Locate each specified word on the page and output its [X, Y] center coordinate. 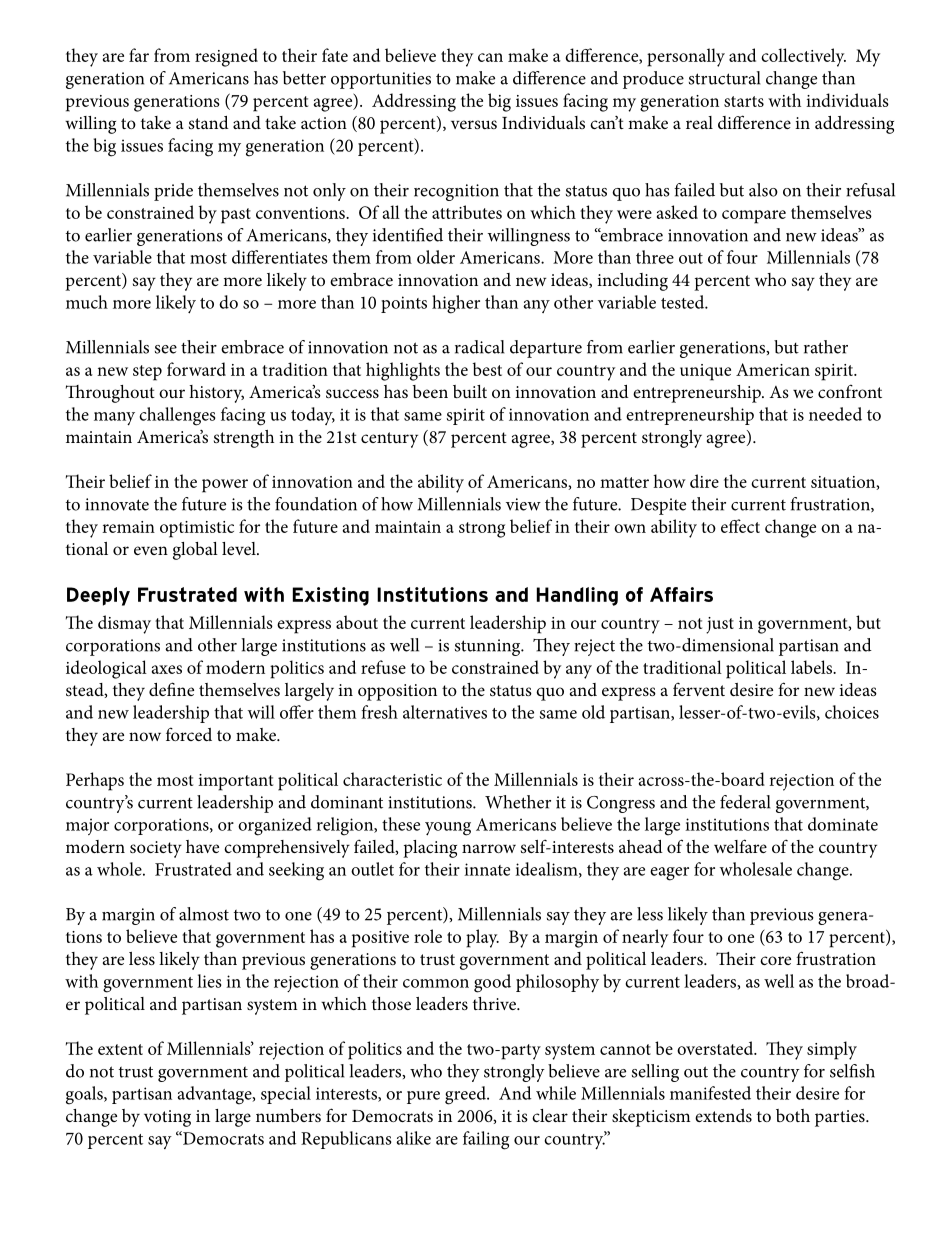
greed [466, 1095]
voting [167, 1118]
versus [474, 124]
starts [744, 101]
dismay [124, 624]
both [793, 1115]
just [720, 625]
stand [209, 122]
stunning [489, 647]
